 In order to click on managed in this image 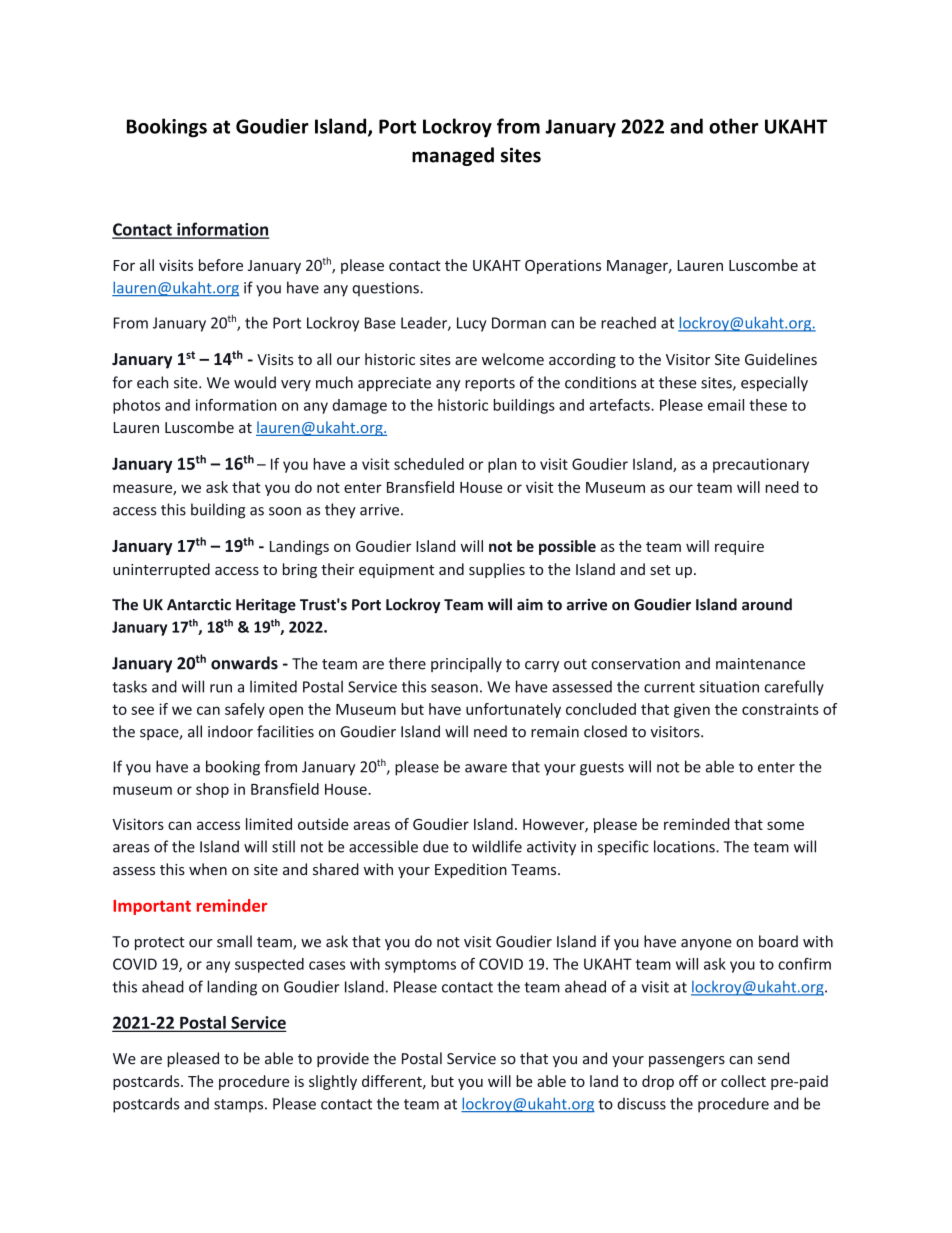, I will do `click(453, 156)`.
